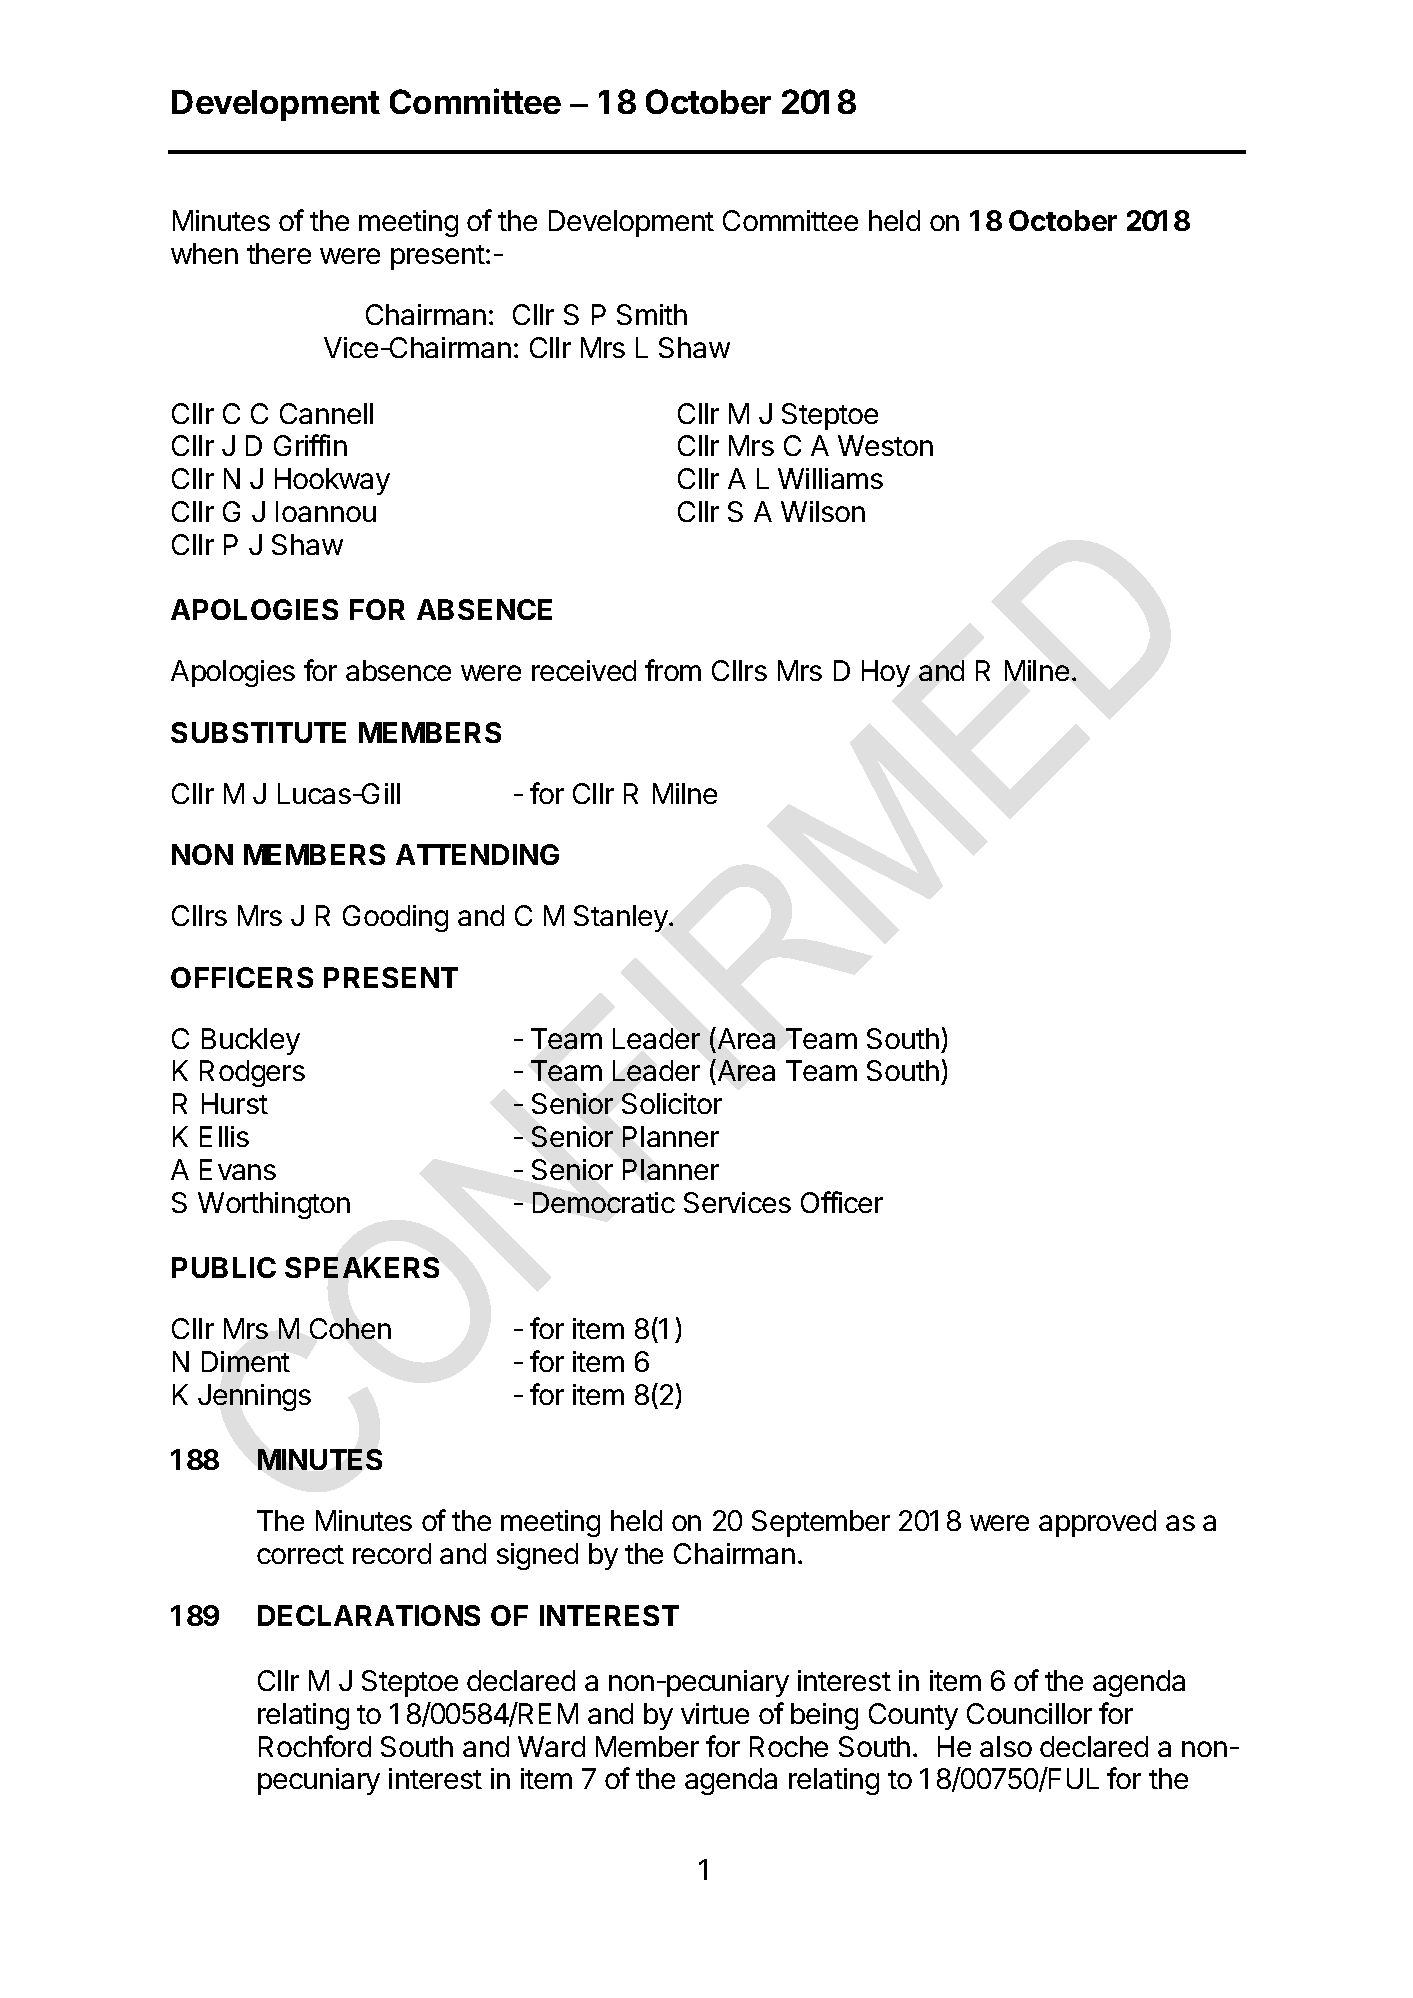 The width and height of the screenshot is (1413, 1998). I want to click on there, so click(279, 253).
